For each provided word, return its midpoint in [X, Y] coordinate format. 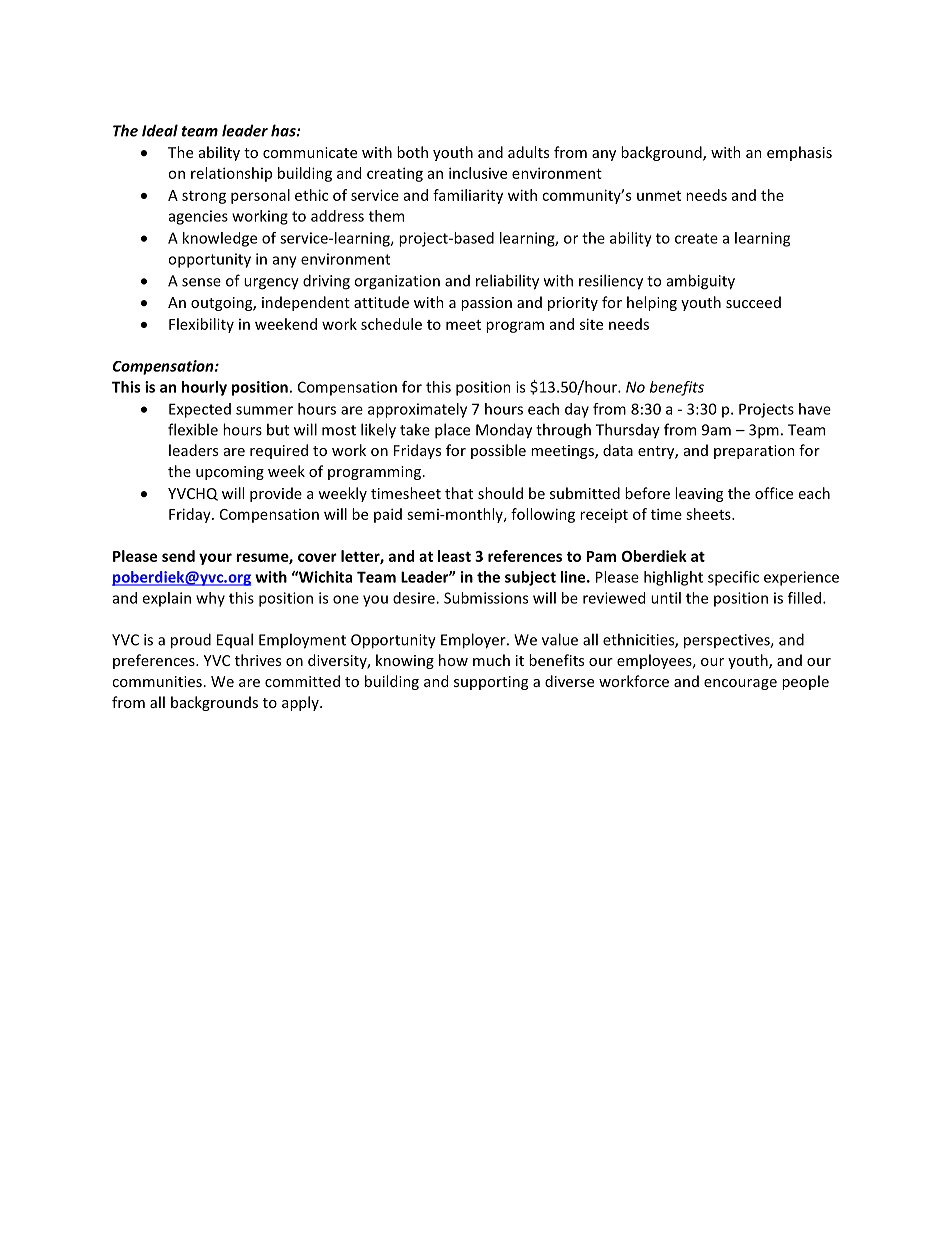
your [215, 559]
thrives [258, 660]
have [815, 409]
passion [486, 304]
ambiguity [701, 282]
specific [733, 578]
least [454, 556]
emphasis [799, 153]
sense [201, 282]
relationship [231, 174]
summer [264, 410]
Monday [504, 431]
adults [528, 152]
